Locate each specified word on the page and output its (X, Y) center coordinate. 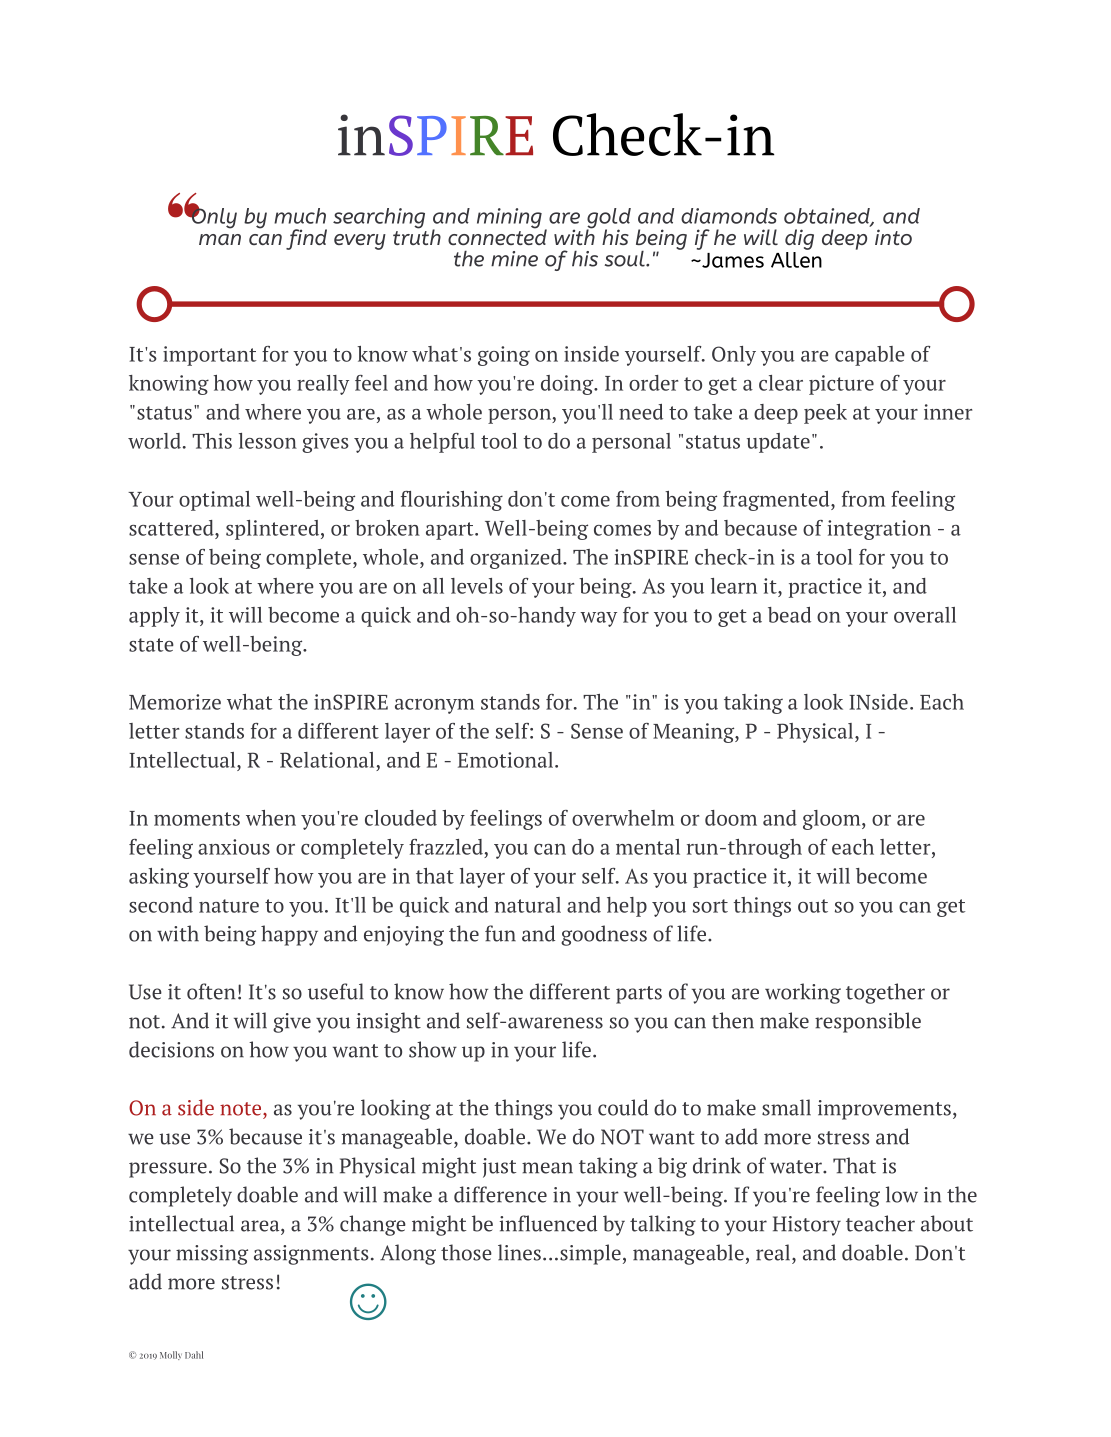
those (466, 1252)
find (306, 239)
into (893, 237)
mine (514, 259)
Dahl (194, 1355)
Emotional (507, 760)
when (271, 818)
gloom (833, 820)
